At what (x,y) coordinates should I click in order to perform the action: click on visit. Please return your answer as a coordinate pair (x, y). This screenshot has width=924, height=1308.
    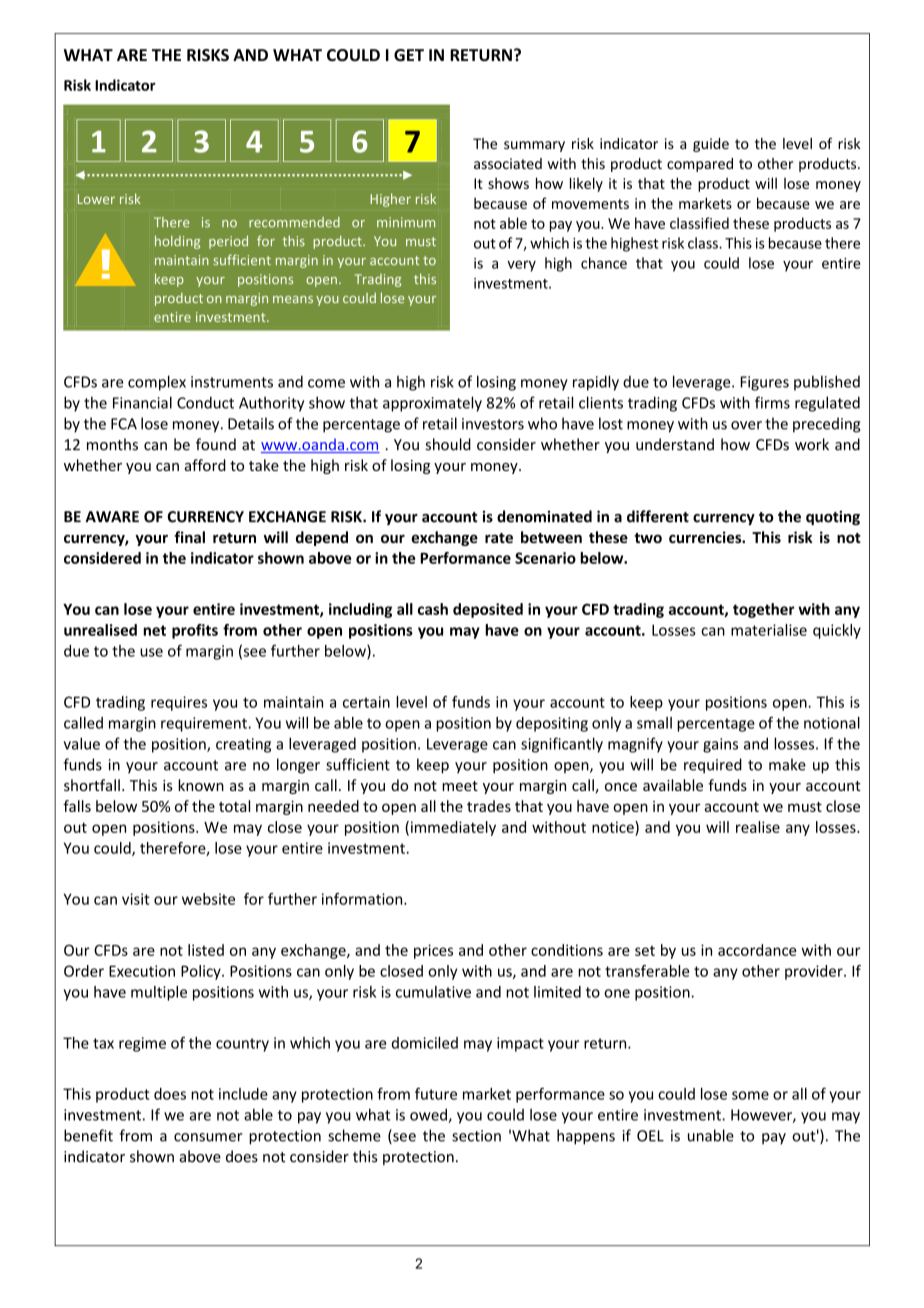
    Looking at the image, I should click on (136, 899).
